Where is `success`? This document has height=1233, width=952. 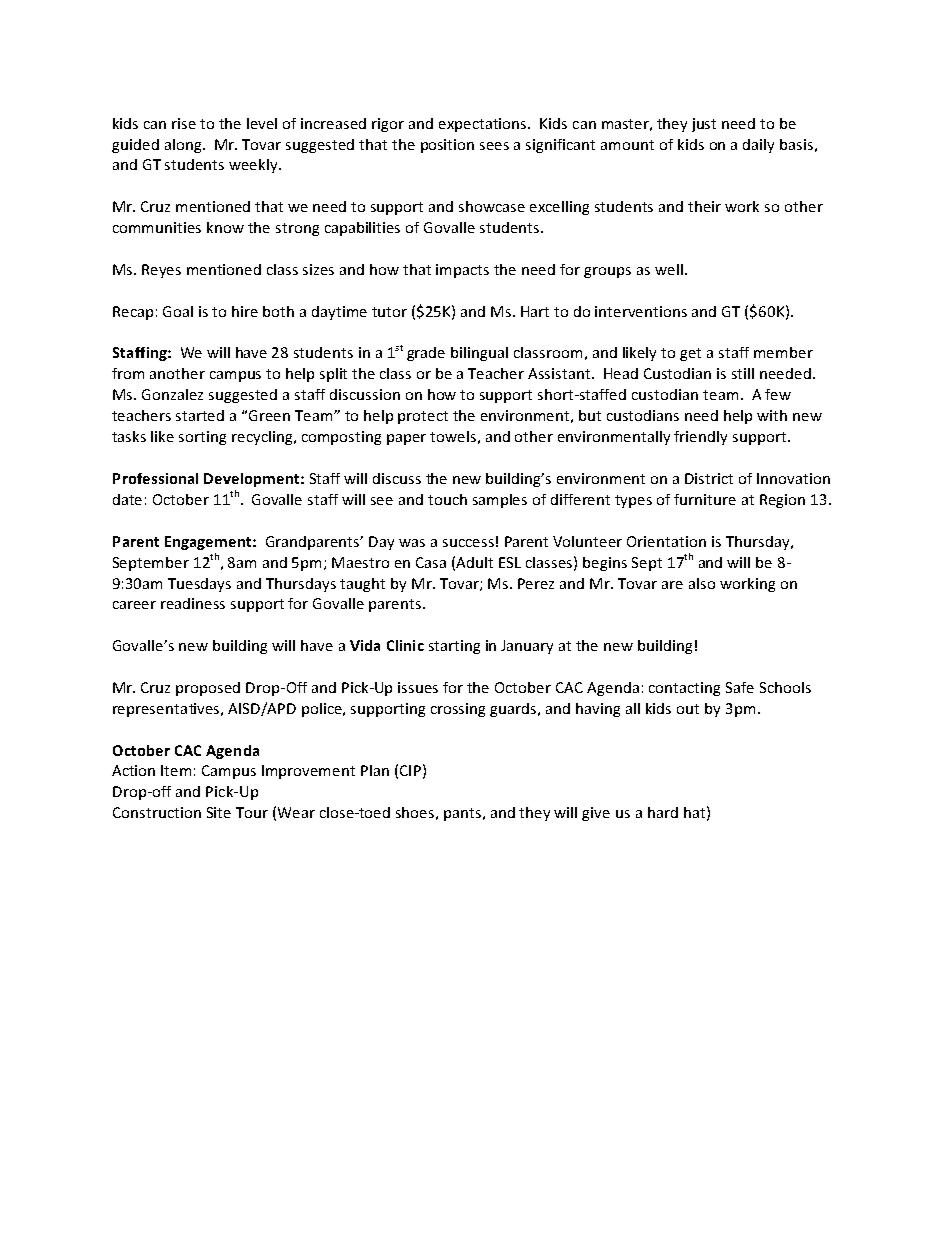
success is located at coordinates (468, 543).
